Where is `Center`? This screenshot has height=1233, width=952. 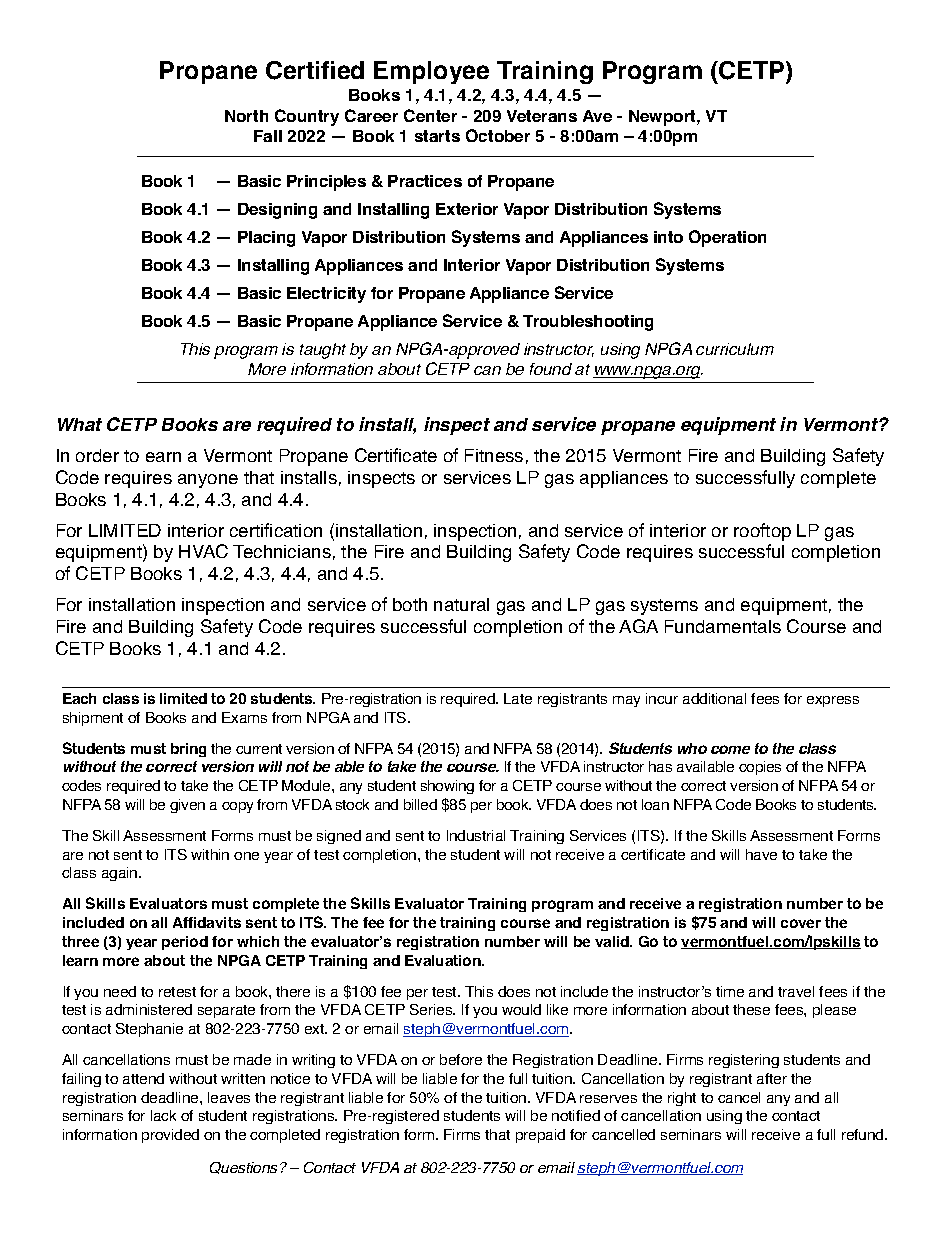 Center is located at coordinates (430, 115).
